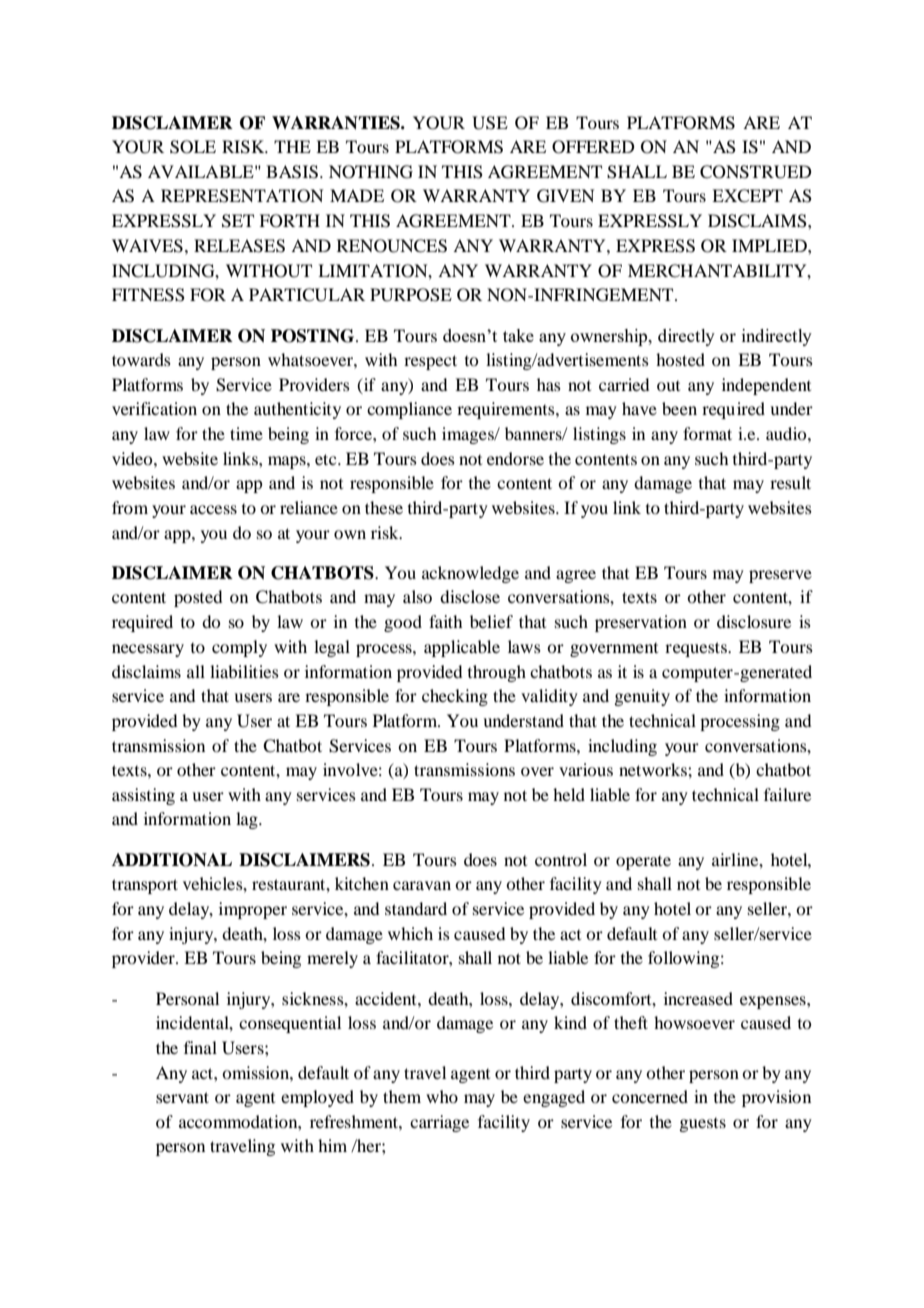  Describe the element at coordinates (569, 794) in the screenshot. I see `held` at that location.
